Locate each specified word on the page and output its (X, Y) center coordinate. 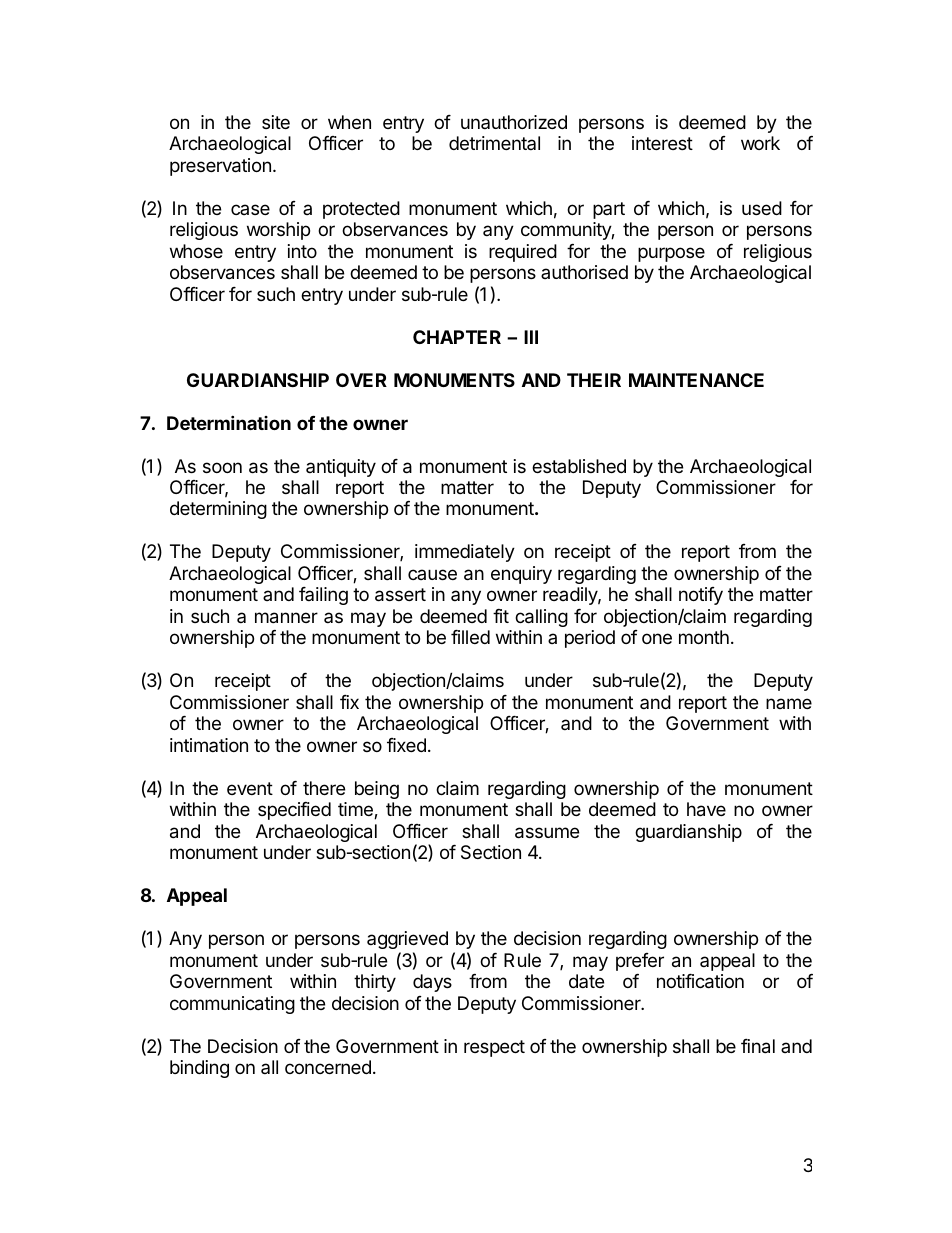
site (276, 122)
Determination (229, 422)
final (758, 1046)
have (706, 809)
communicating (232, 1005)
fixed (406, 745)
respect (494, 1048)
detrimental (494, 143)
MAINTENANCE (696, 380)
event (250, 788)
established (579, 466)
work (760, 143)
